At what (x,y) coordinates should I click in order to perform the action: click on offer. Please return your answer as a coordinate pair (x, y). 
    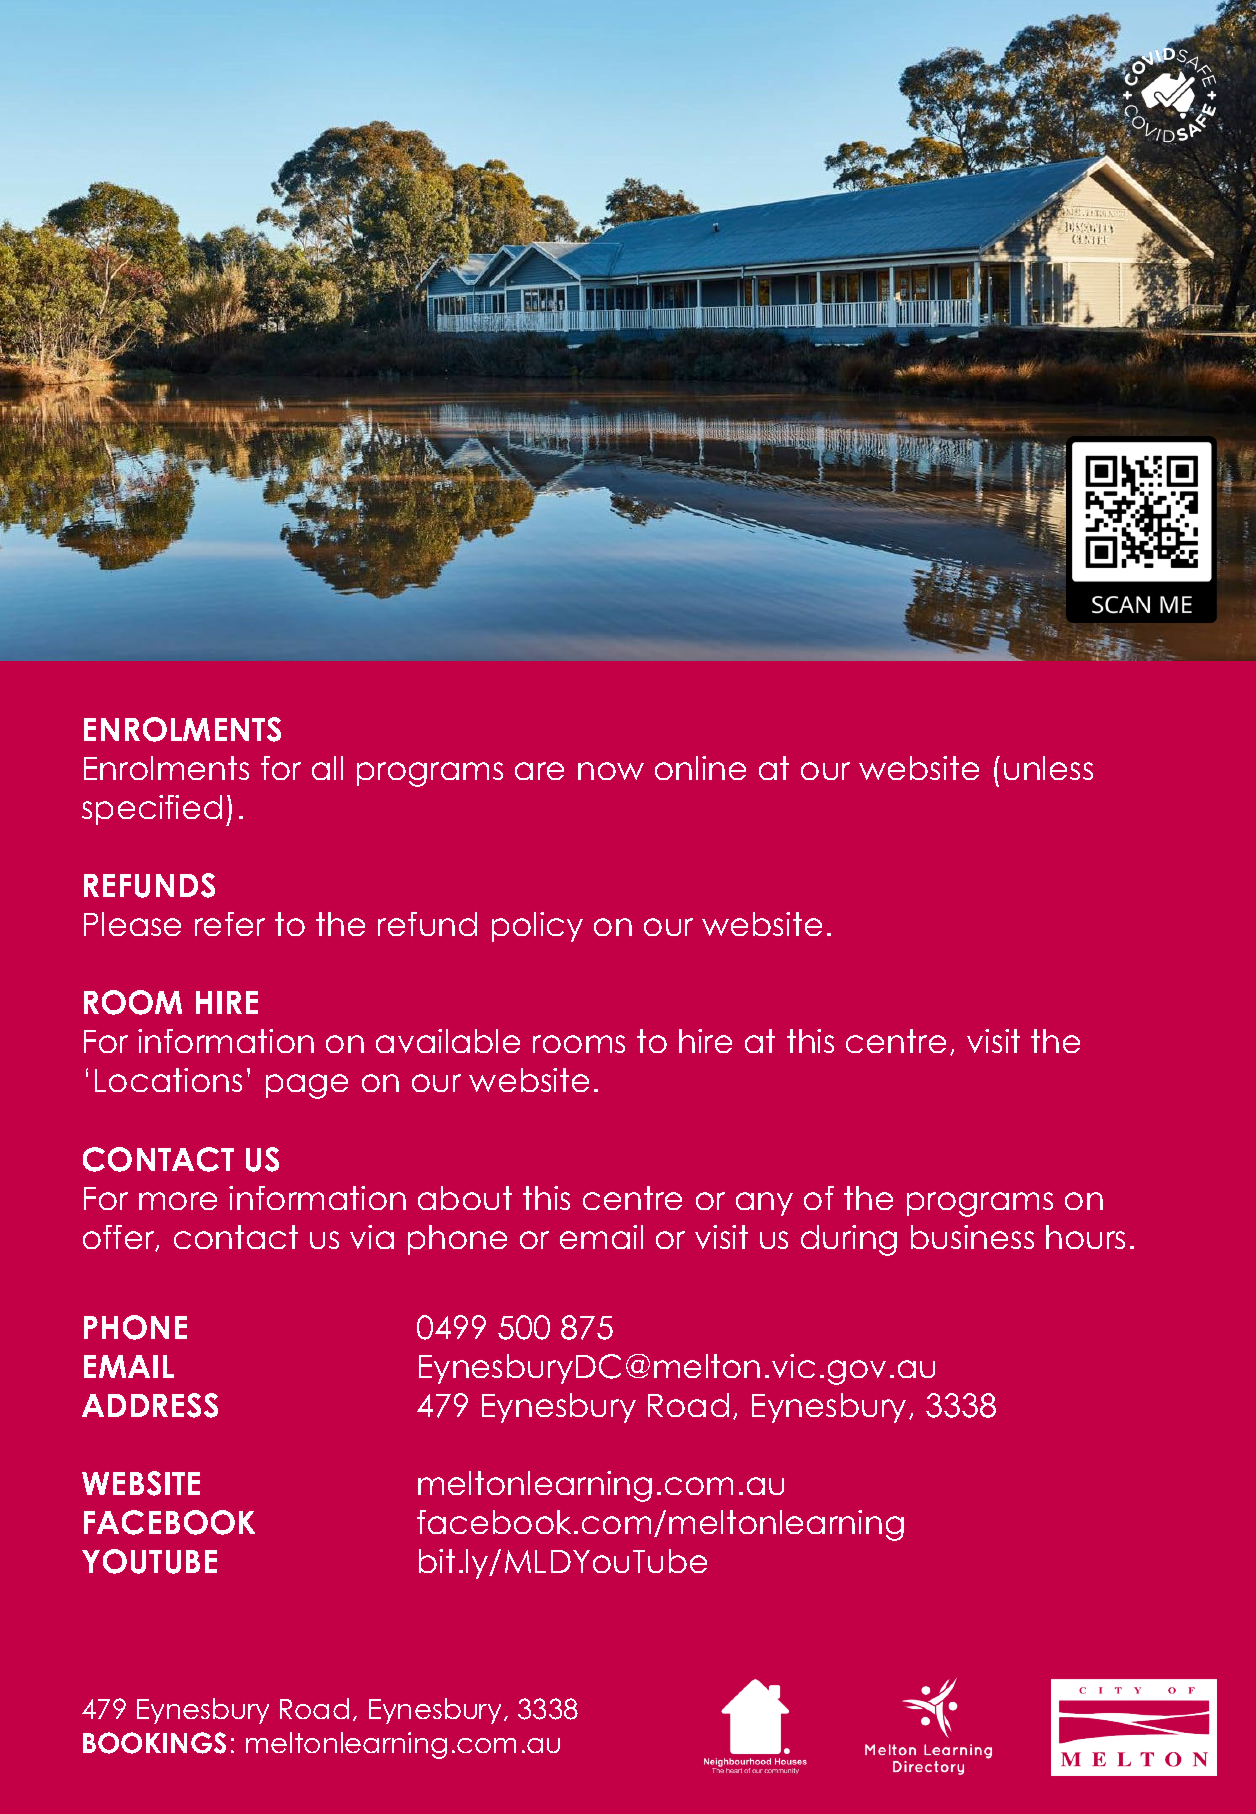
    Looking at the image, I should click on (120, 1238).
